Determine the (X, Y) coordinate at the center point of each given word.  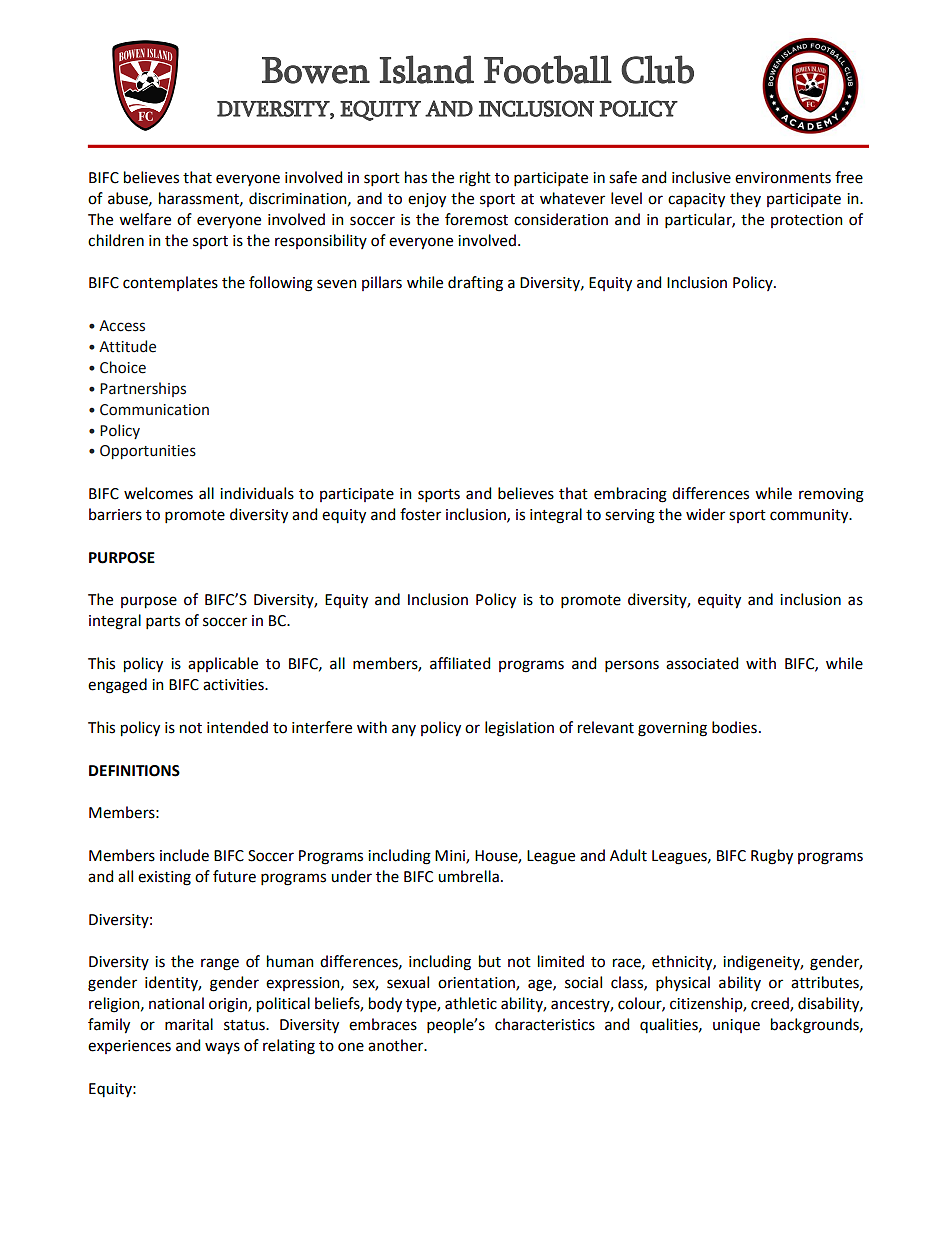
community (810, 516)
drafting (475, 284)
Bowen (316, 70)
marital (189, 1024)
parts (163, 622)
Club (657, 69)
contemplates (170, 283)
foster (420, 514)
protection (807, 221)
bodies (734, 727)
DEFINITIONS (134, 771)
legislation (519, 729)
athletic (471, 1003)
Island (427, 69)
